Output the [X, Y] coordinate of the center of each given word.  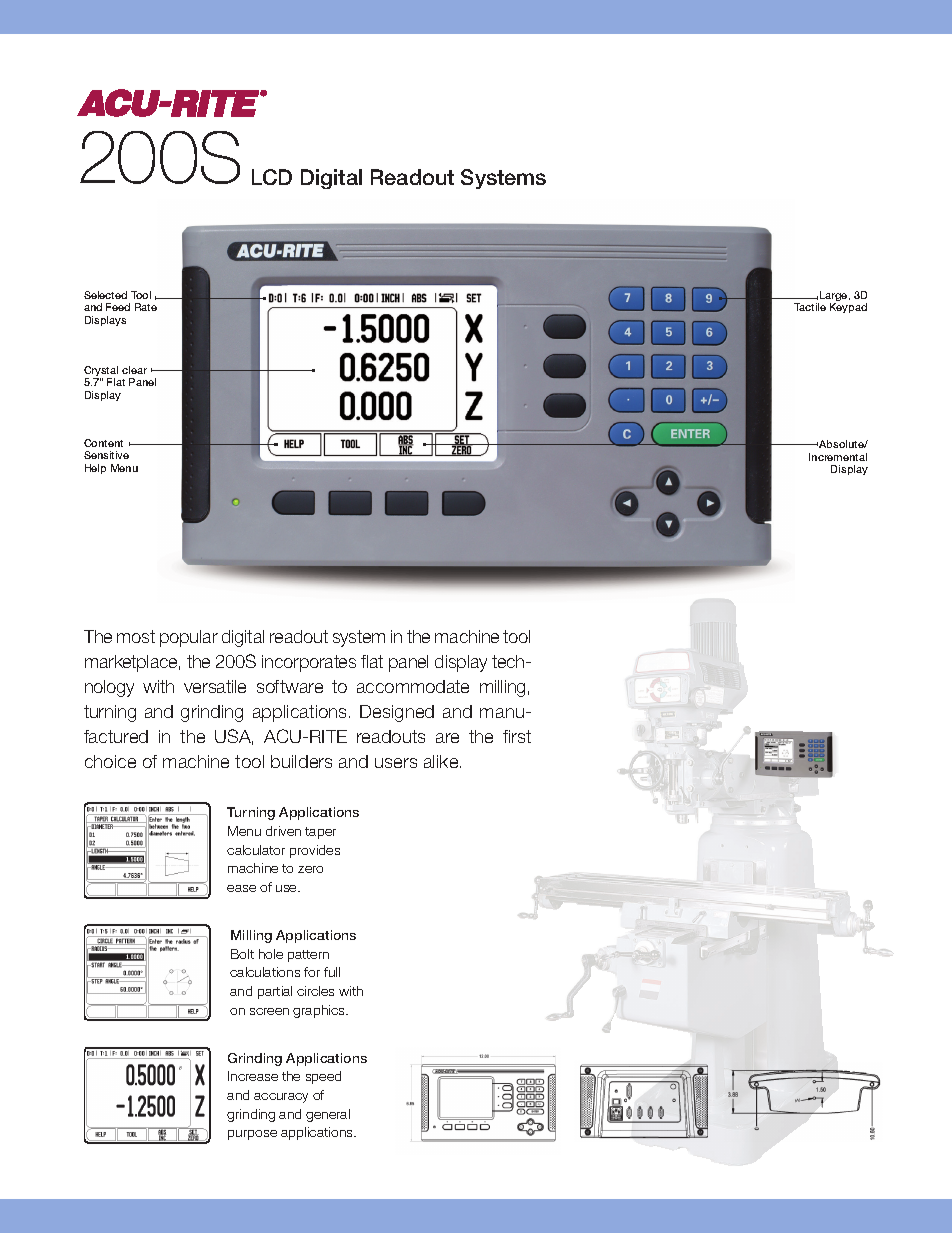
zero [310, 869]
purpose [252, 1135]
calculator [256, 850]
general [328, 1115]
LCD [272, 177]
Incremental [838, 457]
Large [834, 297]
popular [189, 638]
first [517, 736]
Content [103, 443]
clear [134, 370]
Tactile [810, 307]
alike [442, 761]
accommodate [413, 686]
